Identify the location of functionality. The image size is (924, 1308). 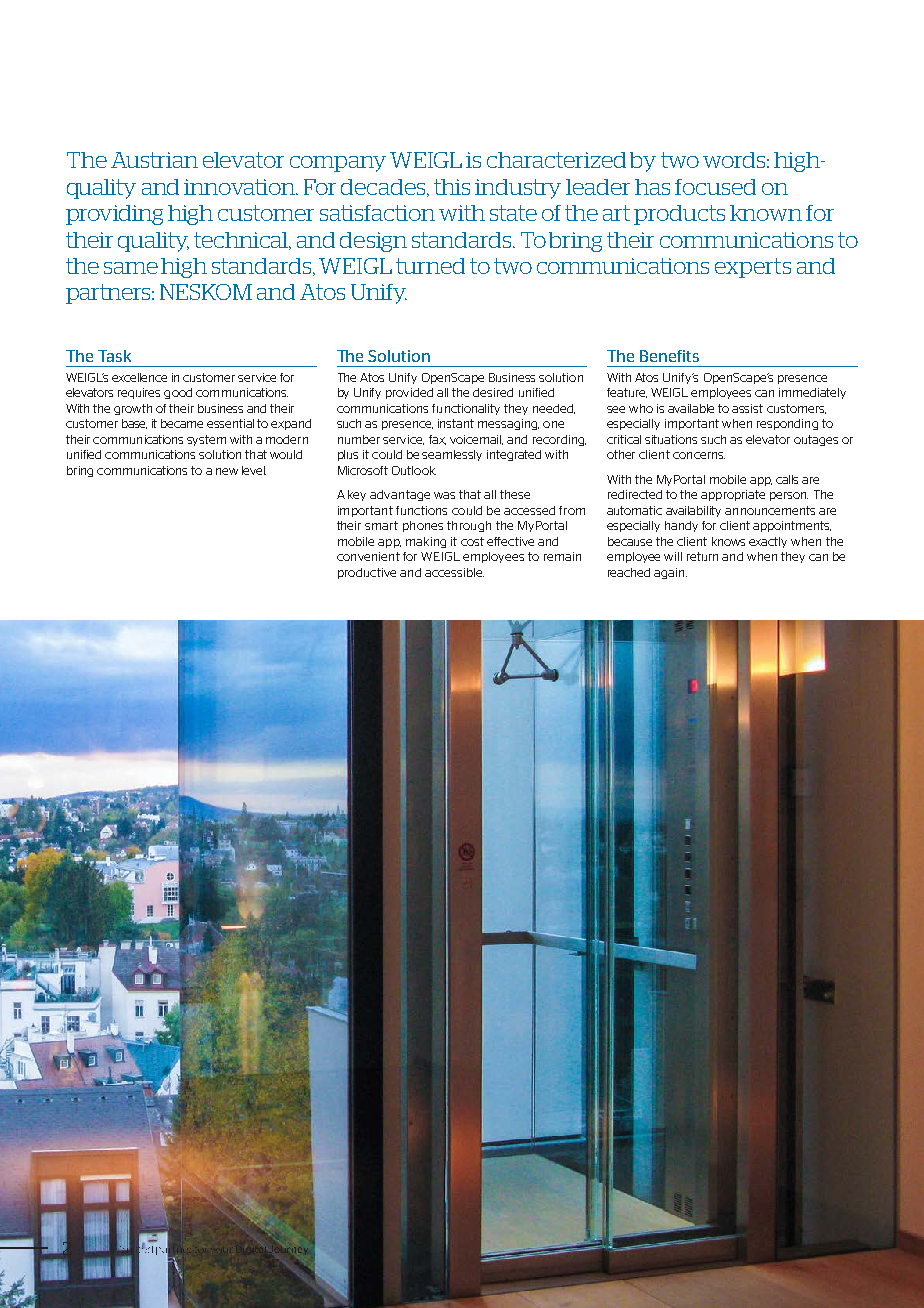
(466, 409).
